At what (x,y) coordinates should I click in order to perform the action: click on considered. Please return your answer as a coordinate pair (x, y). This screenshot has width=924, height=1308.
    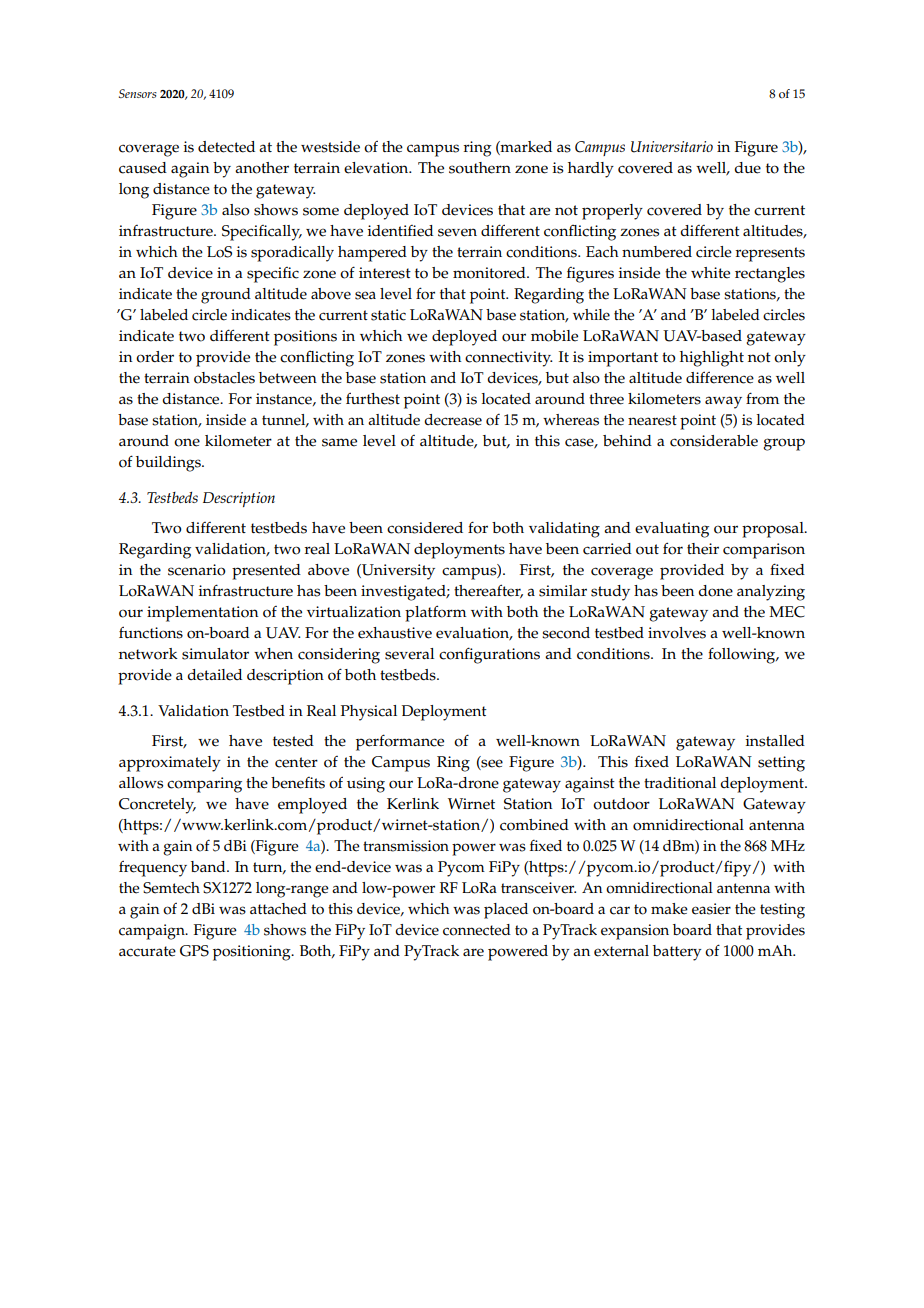
    Looking at the image, I should click on (425, 528).
